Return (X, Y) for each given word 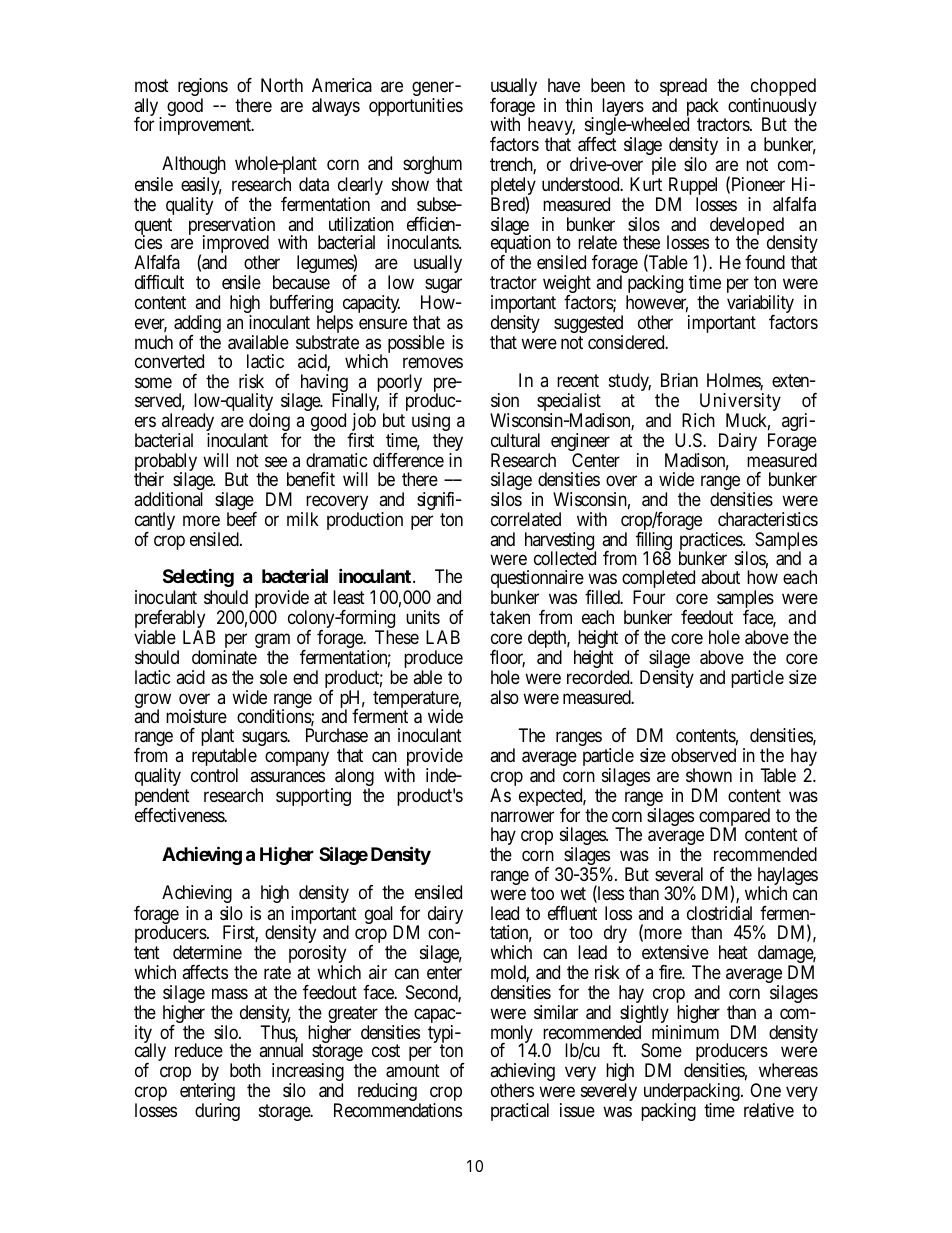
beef (242, 519)
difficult (159, 282)
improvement (206, 126)
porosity (317, 955)
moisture (196, 716)
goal (381, 916)
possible (416, 344)
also (504, 697)
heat (733, 952)
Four (649, 597)
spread (683, 88)
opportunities (416, 107)
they (448, 443)
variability (760, 305)
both (245, 1070)
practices (711, 542)
